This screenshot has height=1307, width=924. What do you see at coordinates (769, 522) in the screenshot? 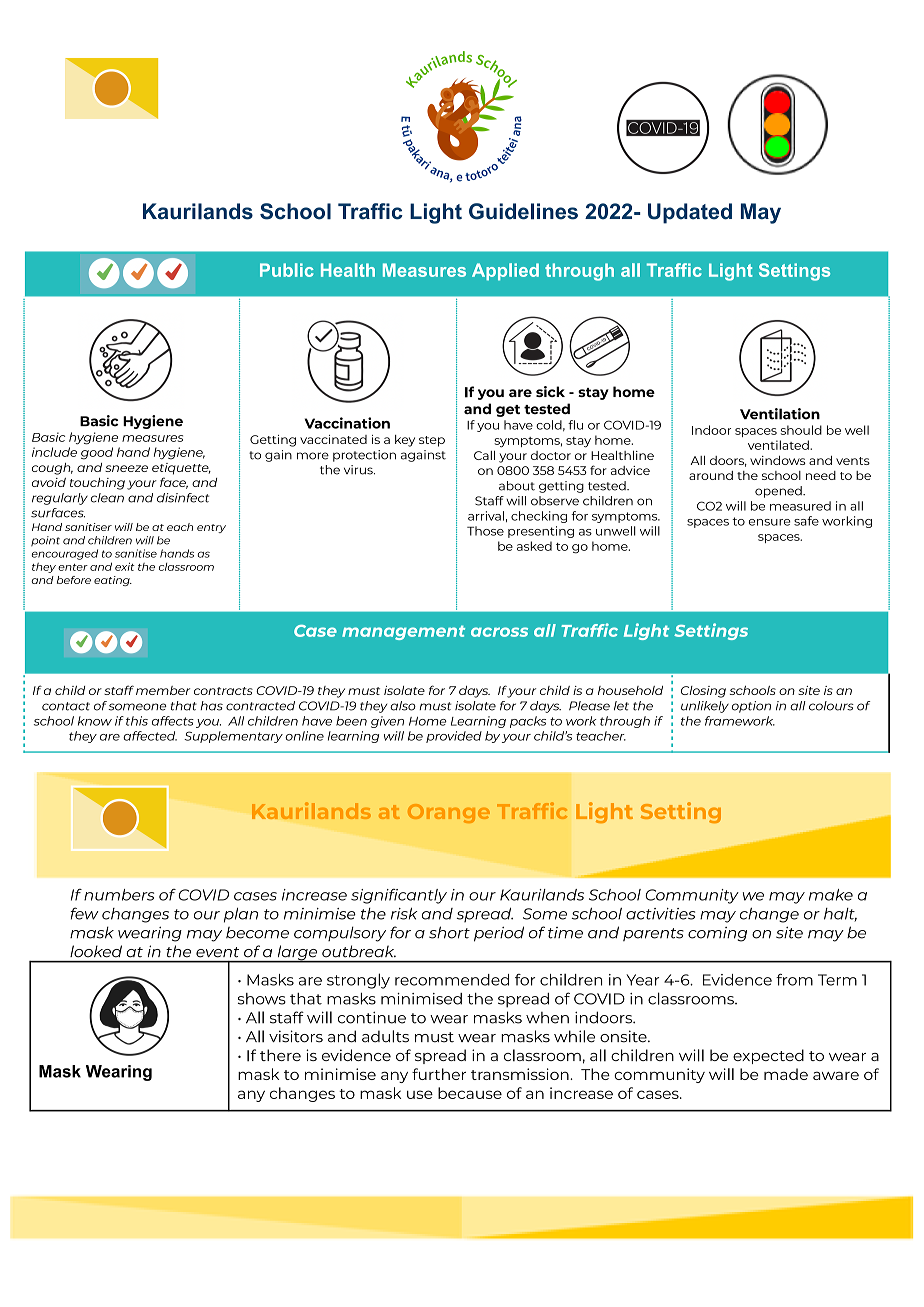
I see `ensure` at bounding box center [769, 522].
